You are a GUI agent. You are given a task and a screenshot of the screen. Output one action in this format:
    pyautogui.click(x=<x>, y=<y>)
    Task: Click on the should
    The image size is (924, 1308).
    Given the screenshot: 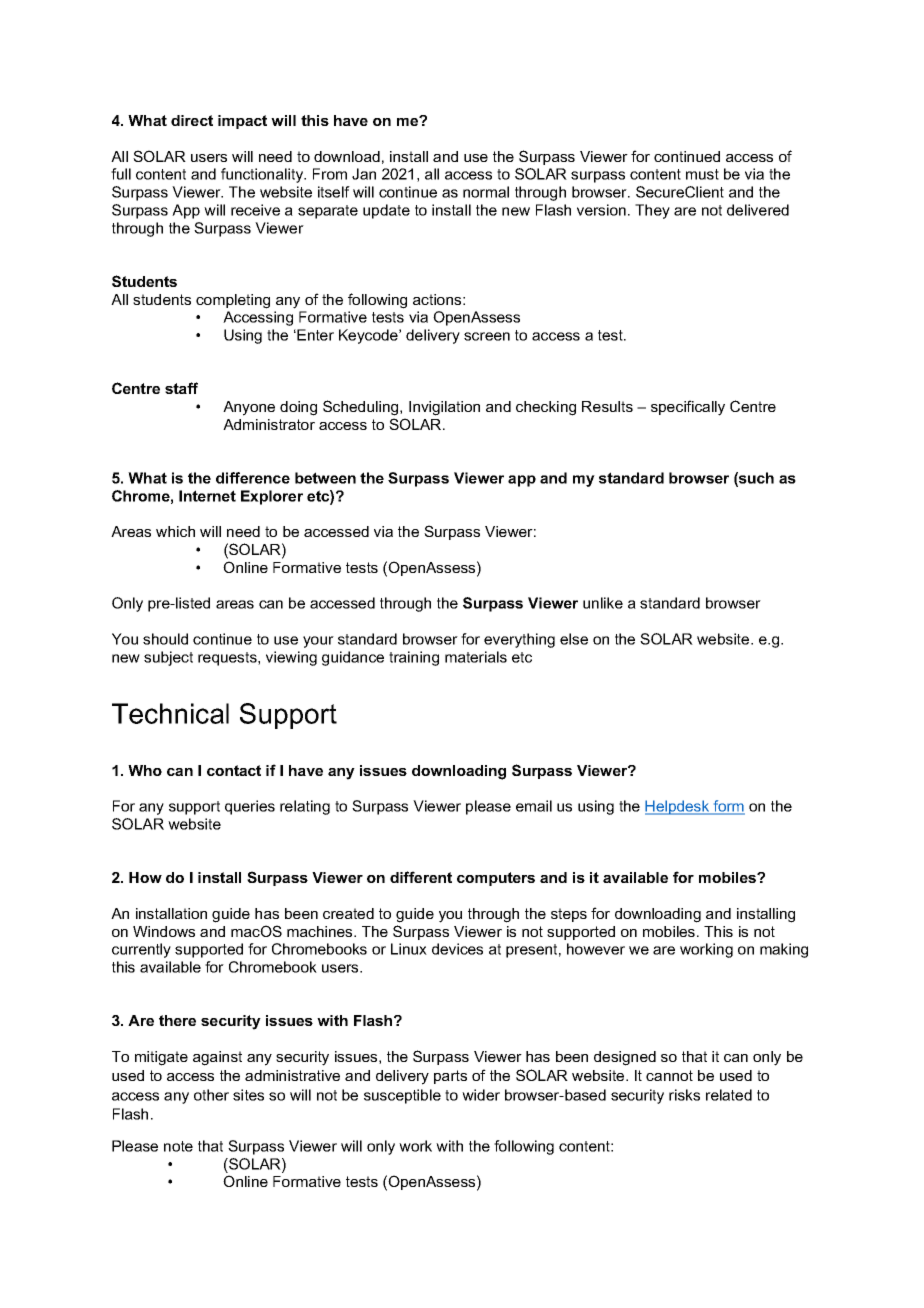 What is the action you would take?
    pyautogui.click(x=165, y=639)
